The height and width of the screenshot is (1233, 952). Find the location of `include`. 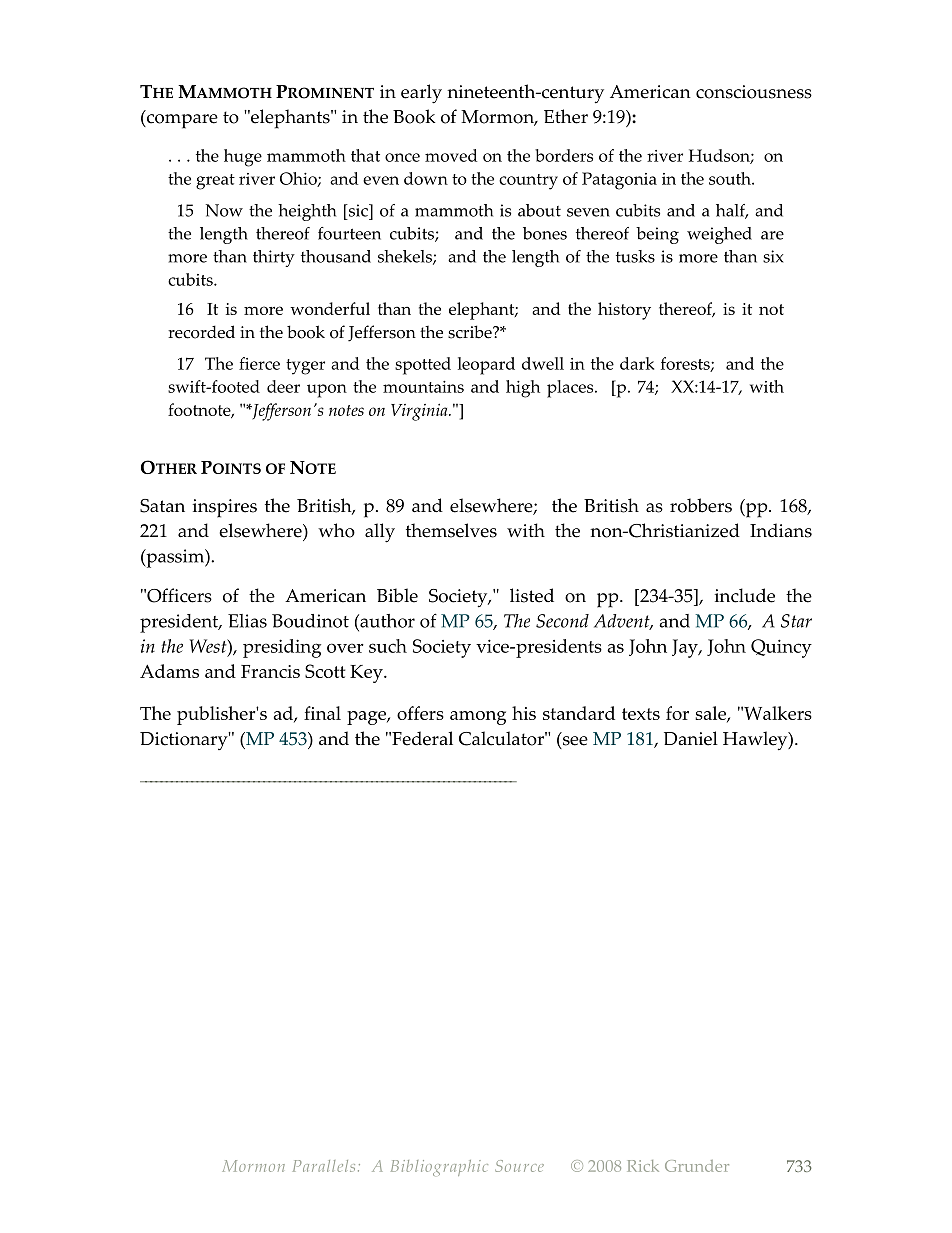

include is located at coordinates (745, 595).
